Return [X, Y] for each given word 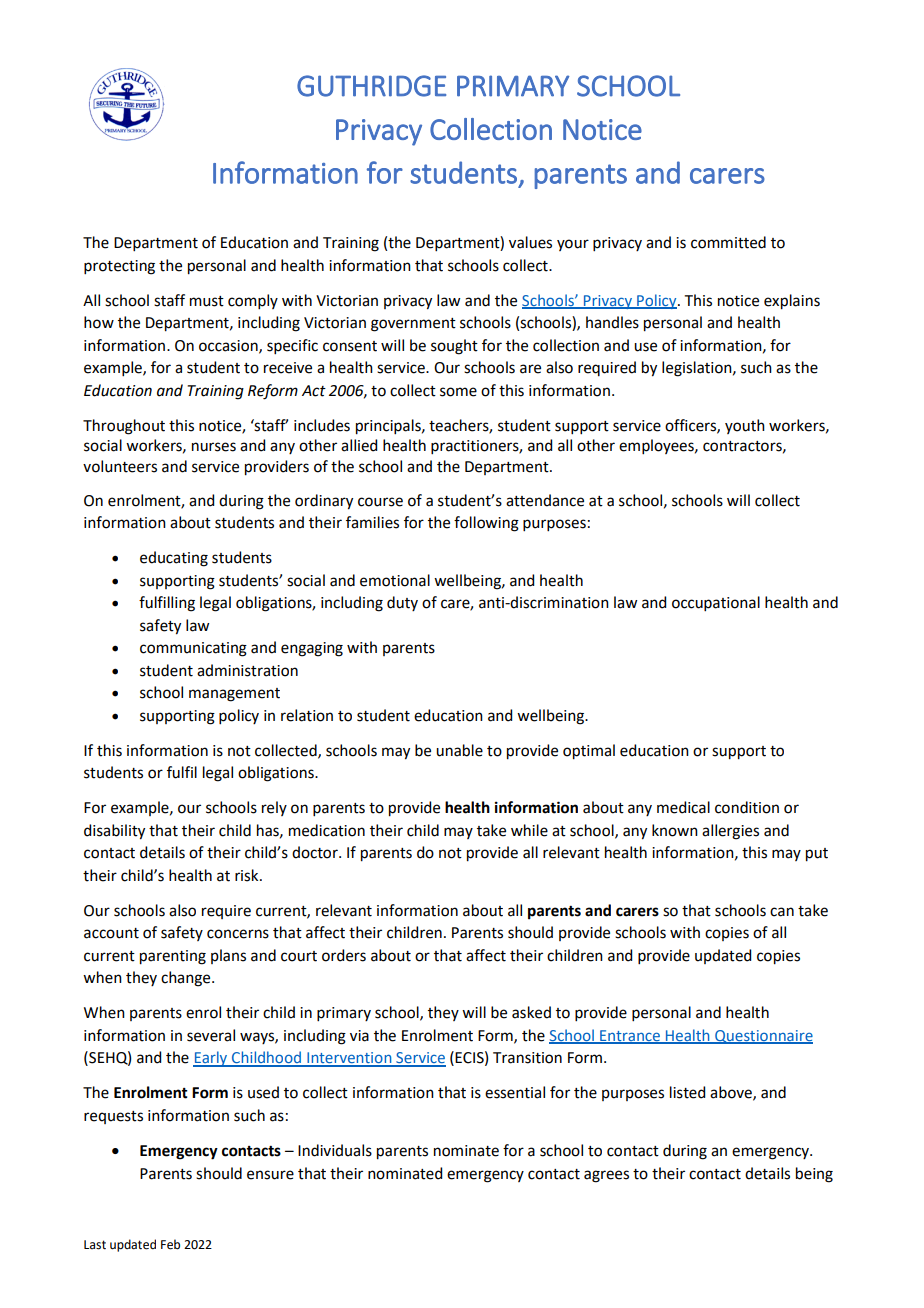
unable [459, 750]
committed [728, 242]
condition [747, 807]
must [207, 301]
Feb [170, 1244]
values [530, 242]
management [234, 695]
